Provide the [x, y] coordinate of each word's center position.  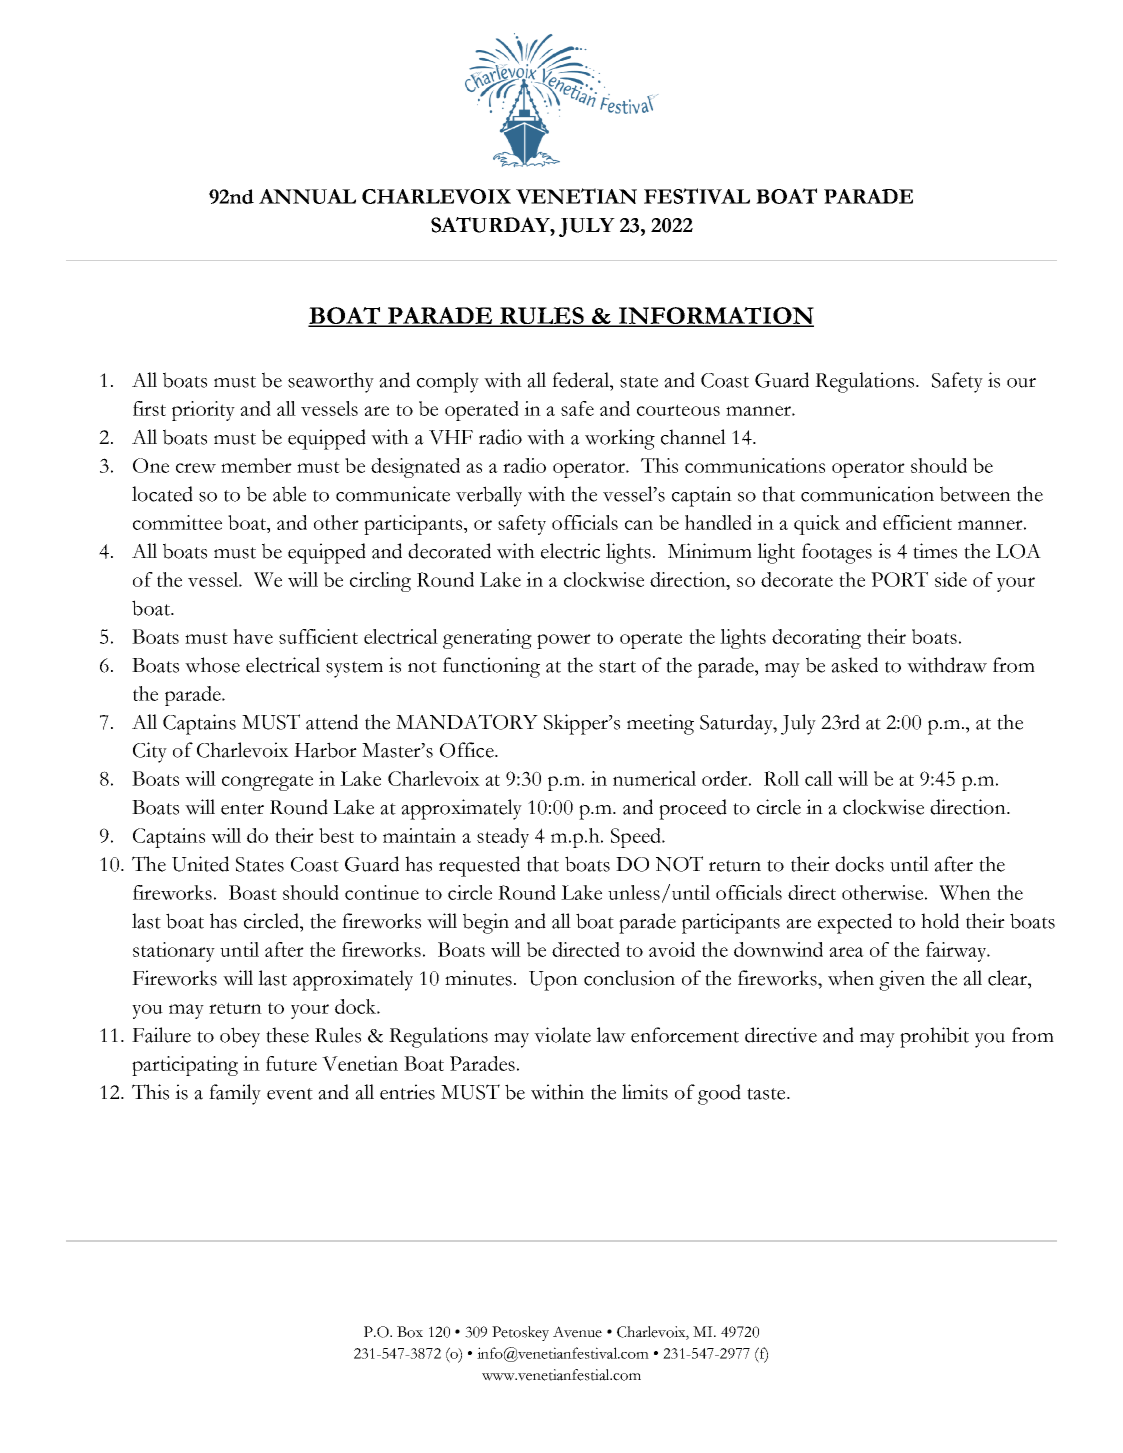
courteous [678, 410]
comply [448, 382]
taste [767, 1094]
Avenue [577, 1332]
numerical [654, 778]
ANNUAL [307, 196]
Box [410, 1332]
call [819, 778]
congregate [267, 782]
